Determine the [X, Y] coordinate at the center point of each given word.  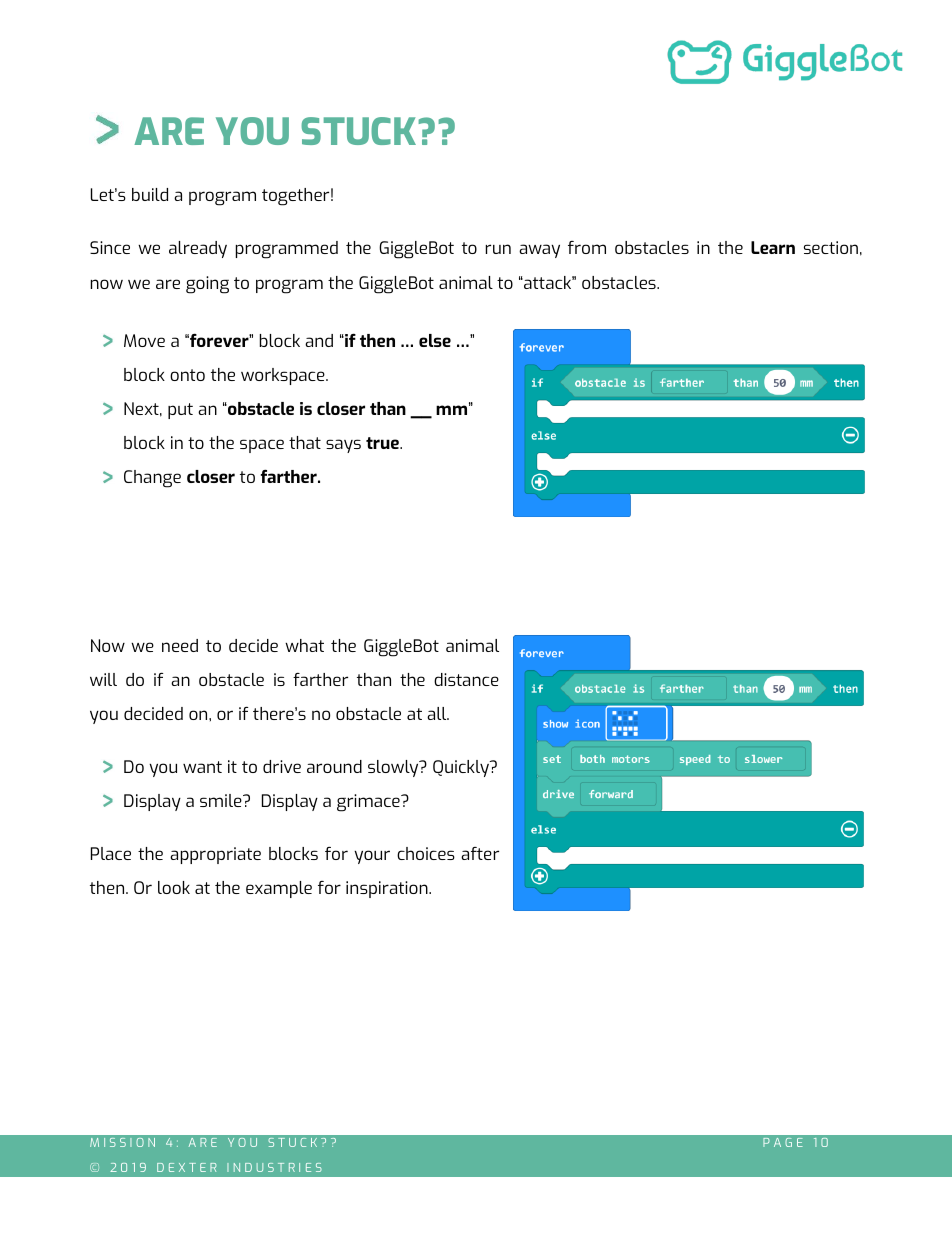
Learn [773, 247]
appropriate [215, 855]
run [498, 249]
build [150, 194]
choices [426, 853]
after [480, 853]
